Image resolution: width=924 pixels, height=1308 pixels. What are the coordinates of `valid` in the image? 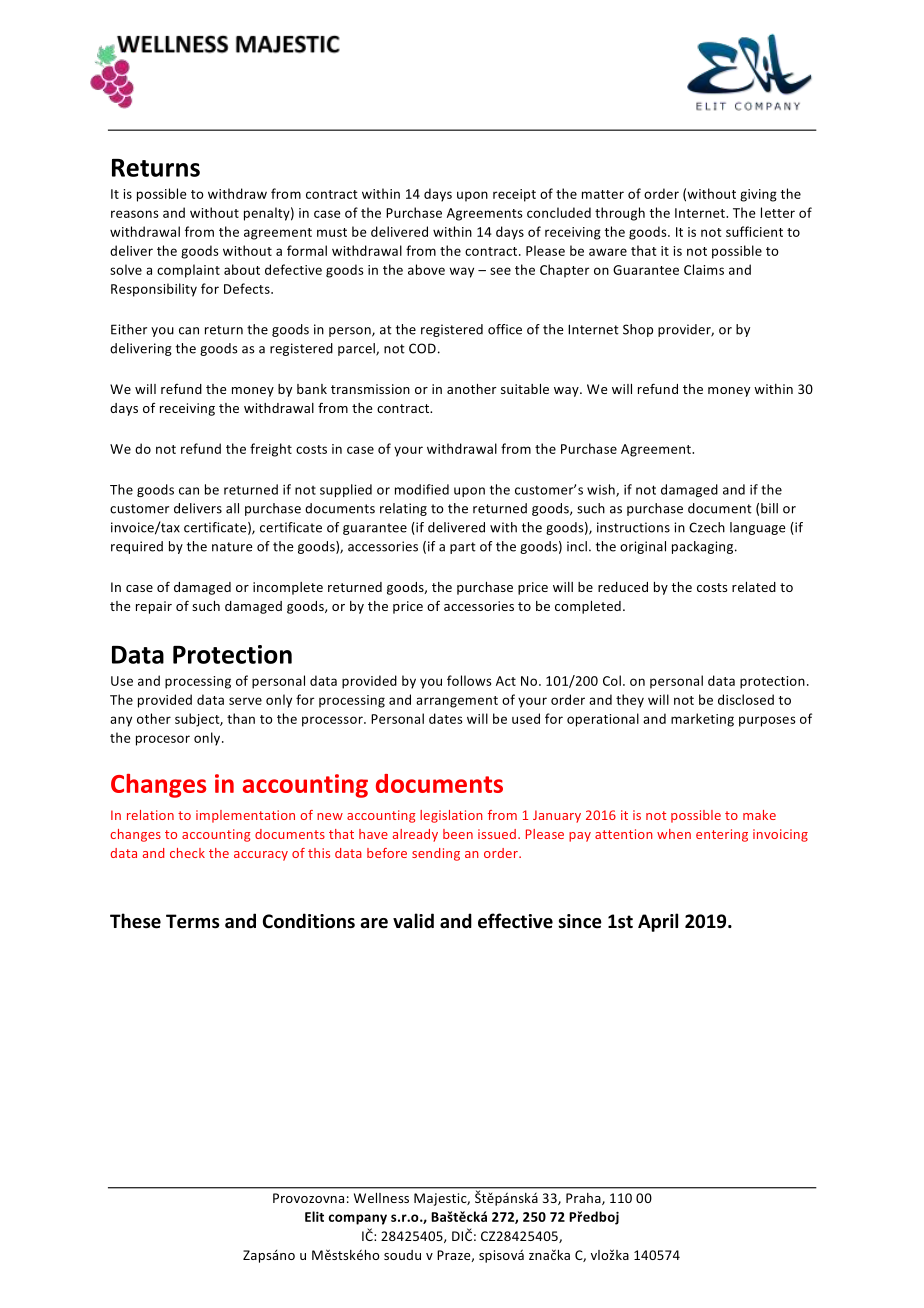 It's located at (413, 921).
